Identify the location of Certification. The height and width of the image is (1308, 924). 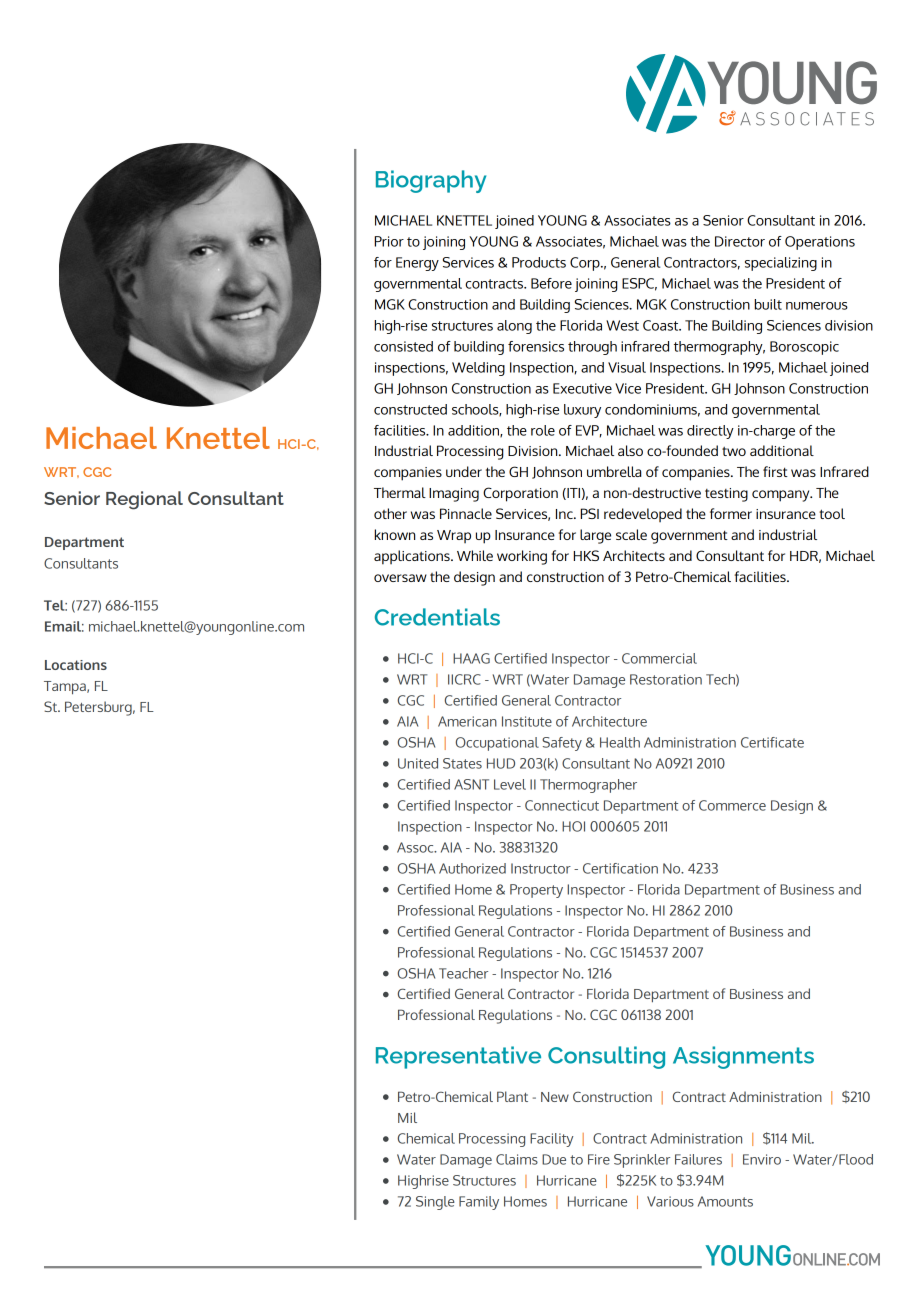
(620, 868).
